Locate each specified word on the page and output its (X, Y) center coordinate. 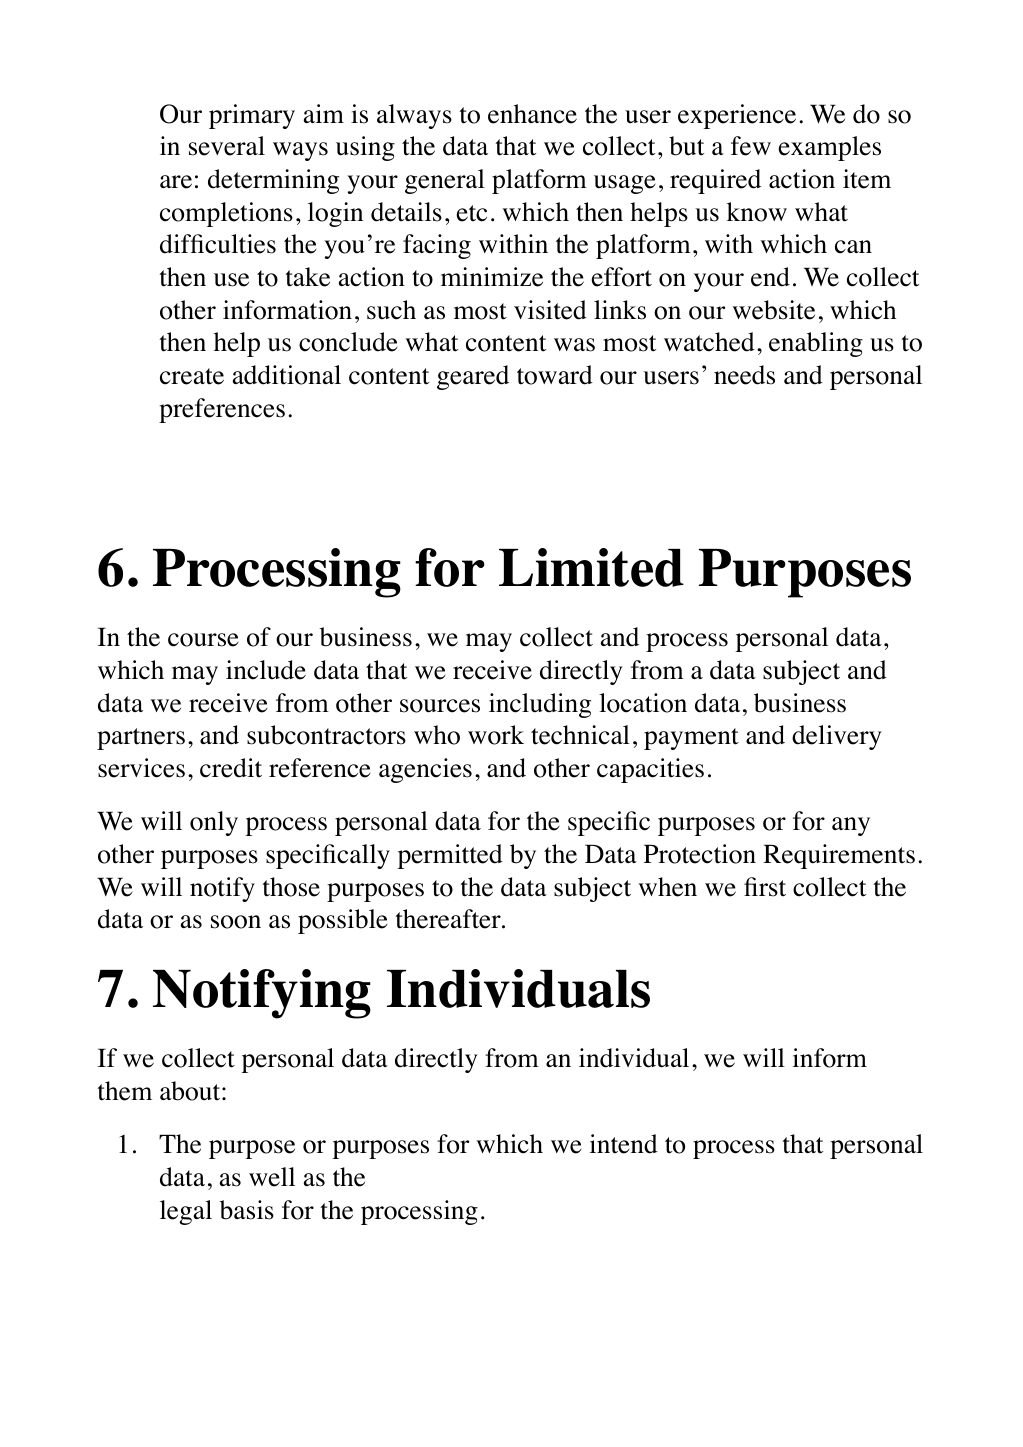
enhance (532, 114)
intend (623, 1144)
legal (186, 1212)
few (751, 146)
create (192, 376)
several (227, 146)
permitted (450, 856)
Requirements (839, 856)
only (214, 823)
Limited (591, 567)
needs (744, 375)
